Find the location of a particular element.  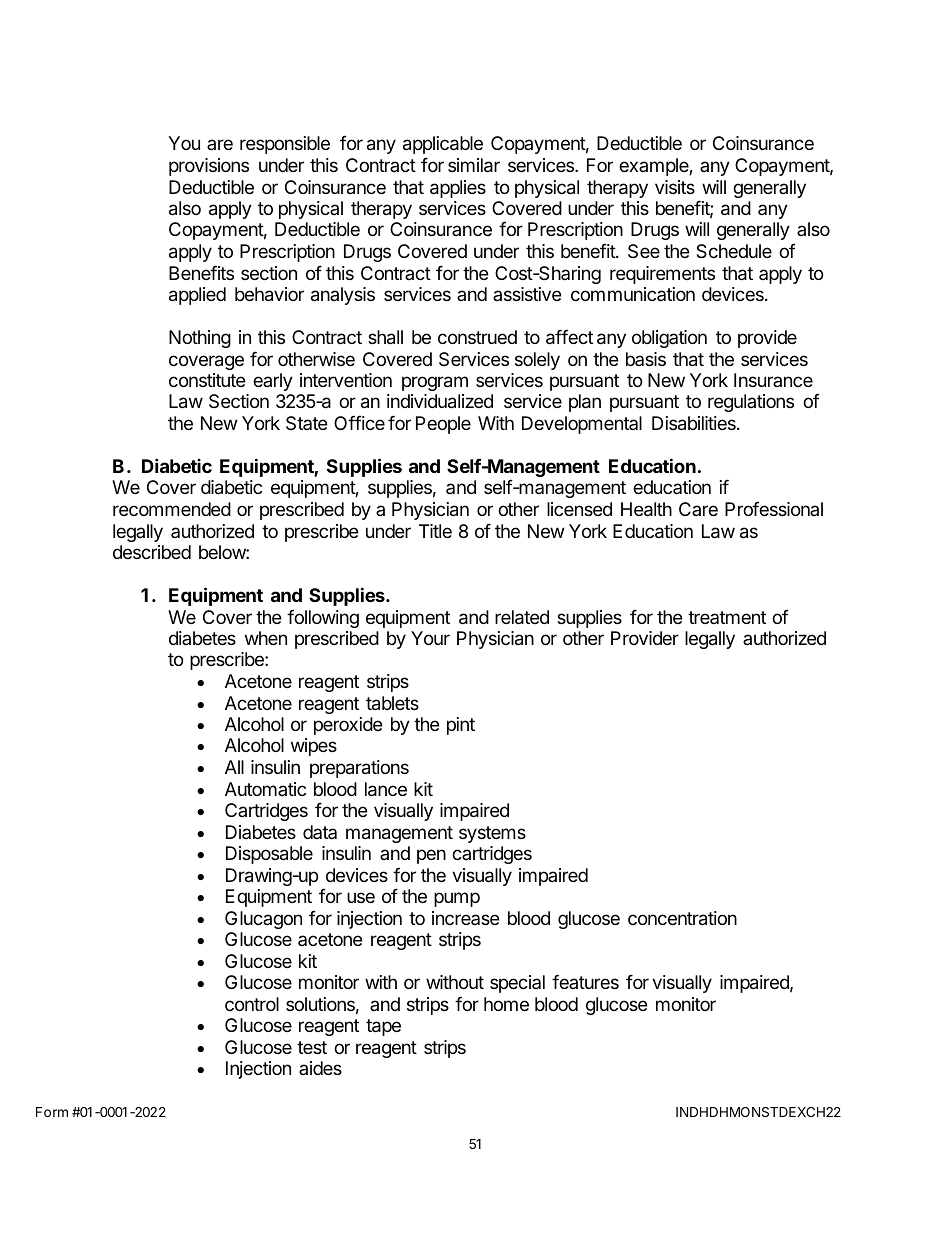

treatment is located at coordinates (727, 617).
